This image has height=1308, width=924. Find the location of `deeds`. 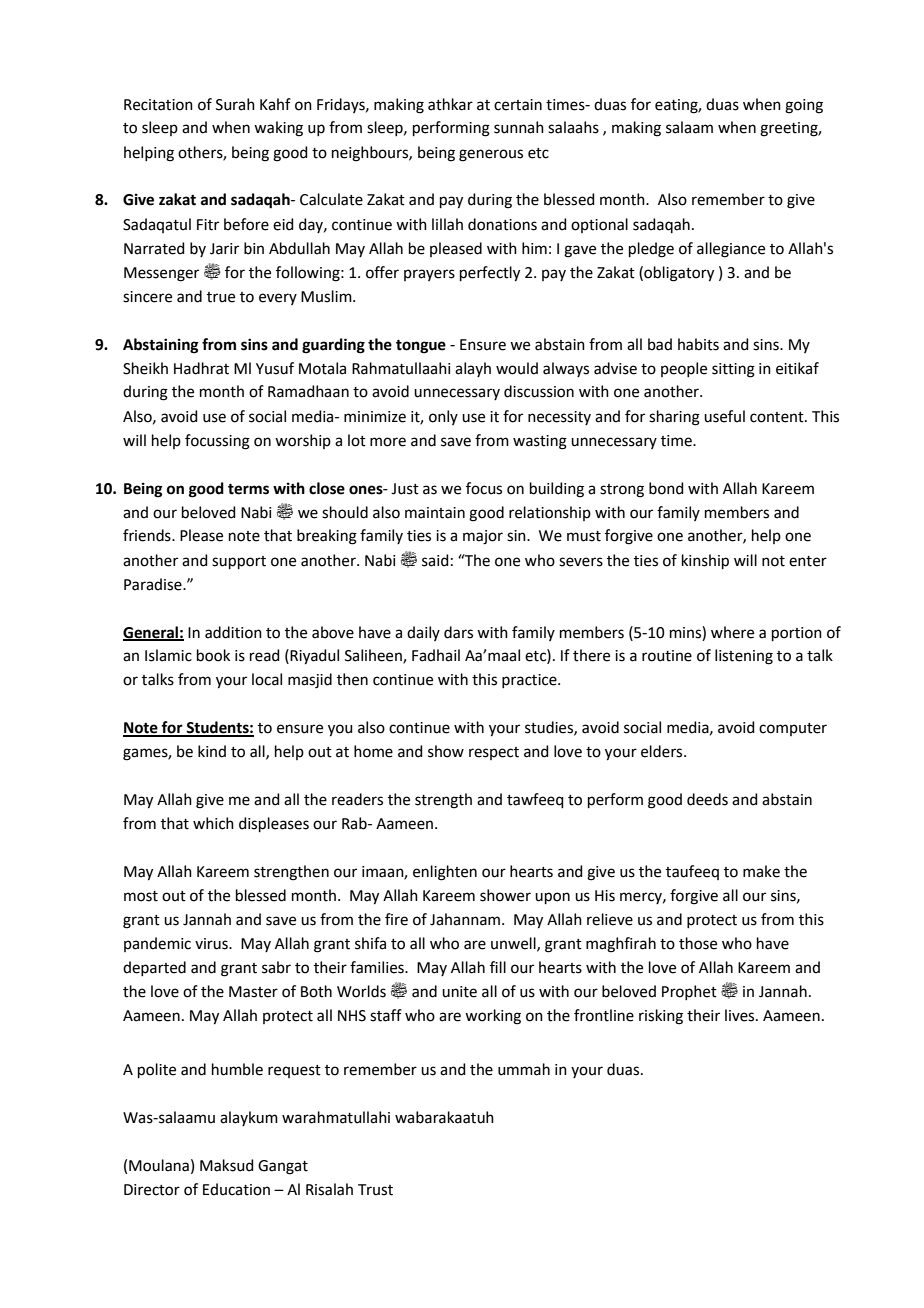

deeds is located at coordinates (707, 799).
